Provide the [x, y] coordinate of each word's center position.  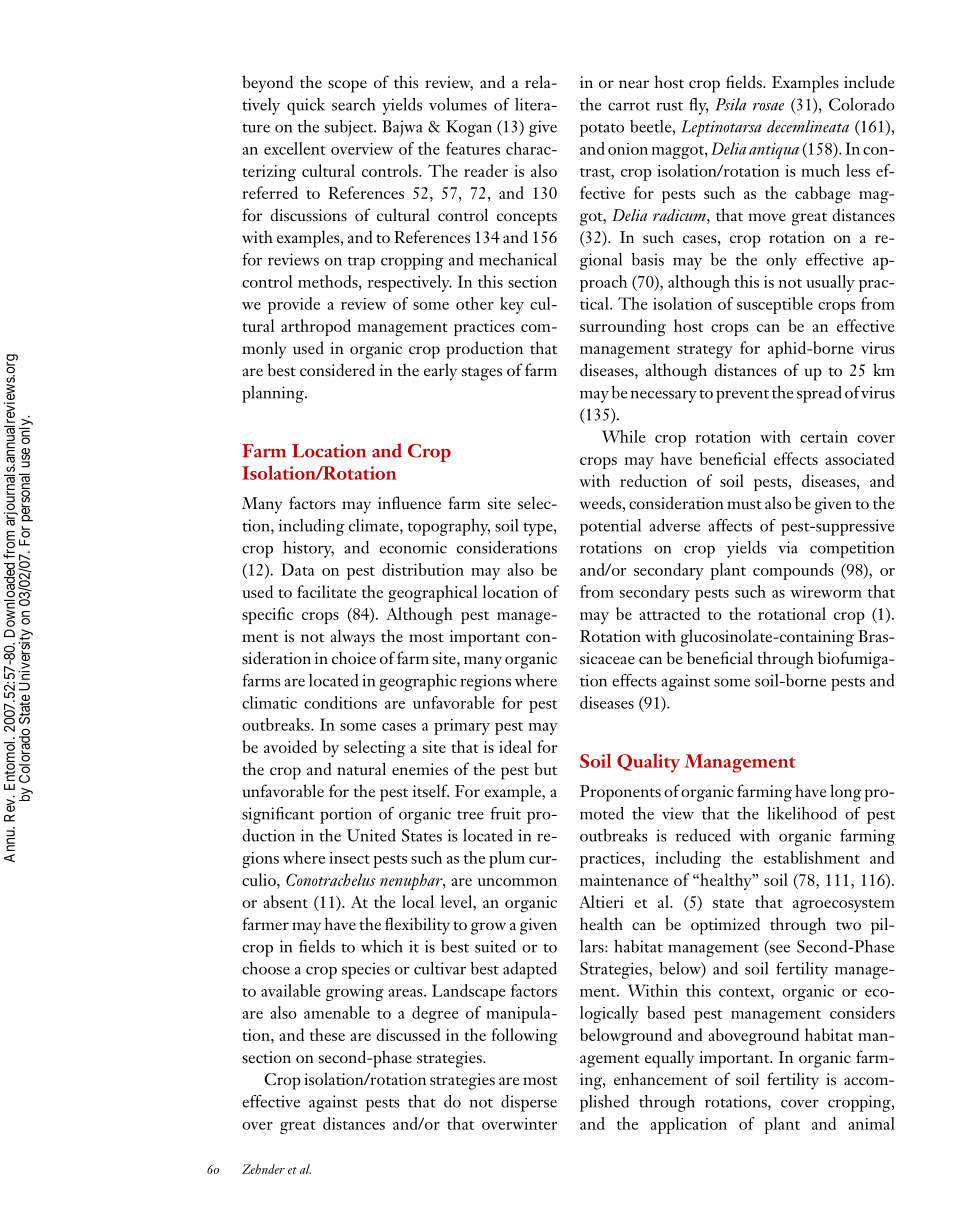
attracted [669, 613]
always [352, 638]
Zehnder [263, 1169]
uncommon [517, 882]
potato [602, 130]
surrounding [623, 328]
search [353, 104]
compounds [793, 571]
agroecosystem [844, 906]
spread [819, 394]
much [820, 170]
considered [337, 370]
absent [285, 901]
